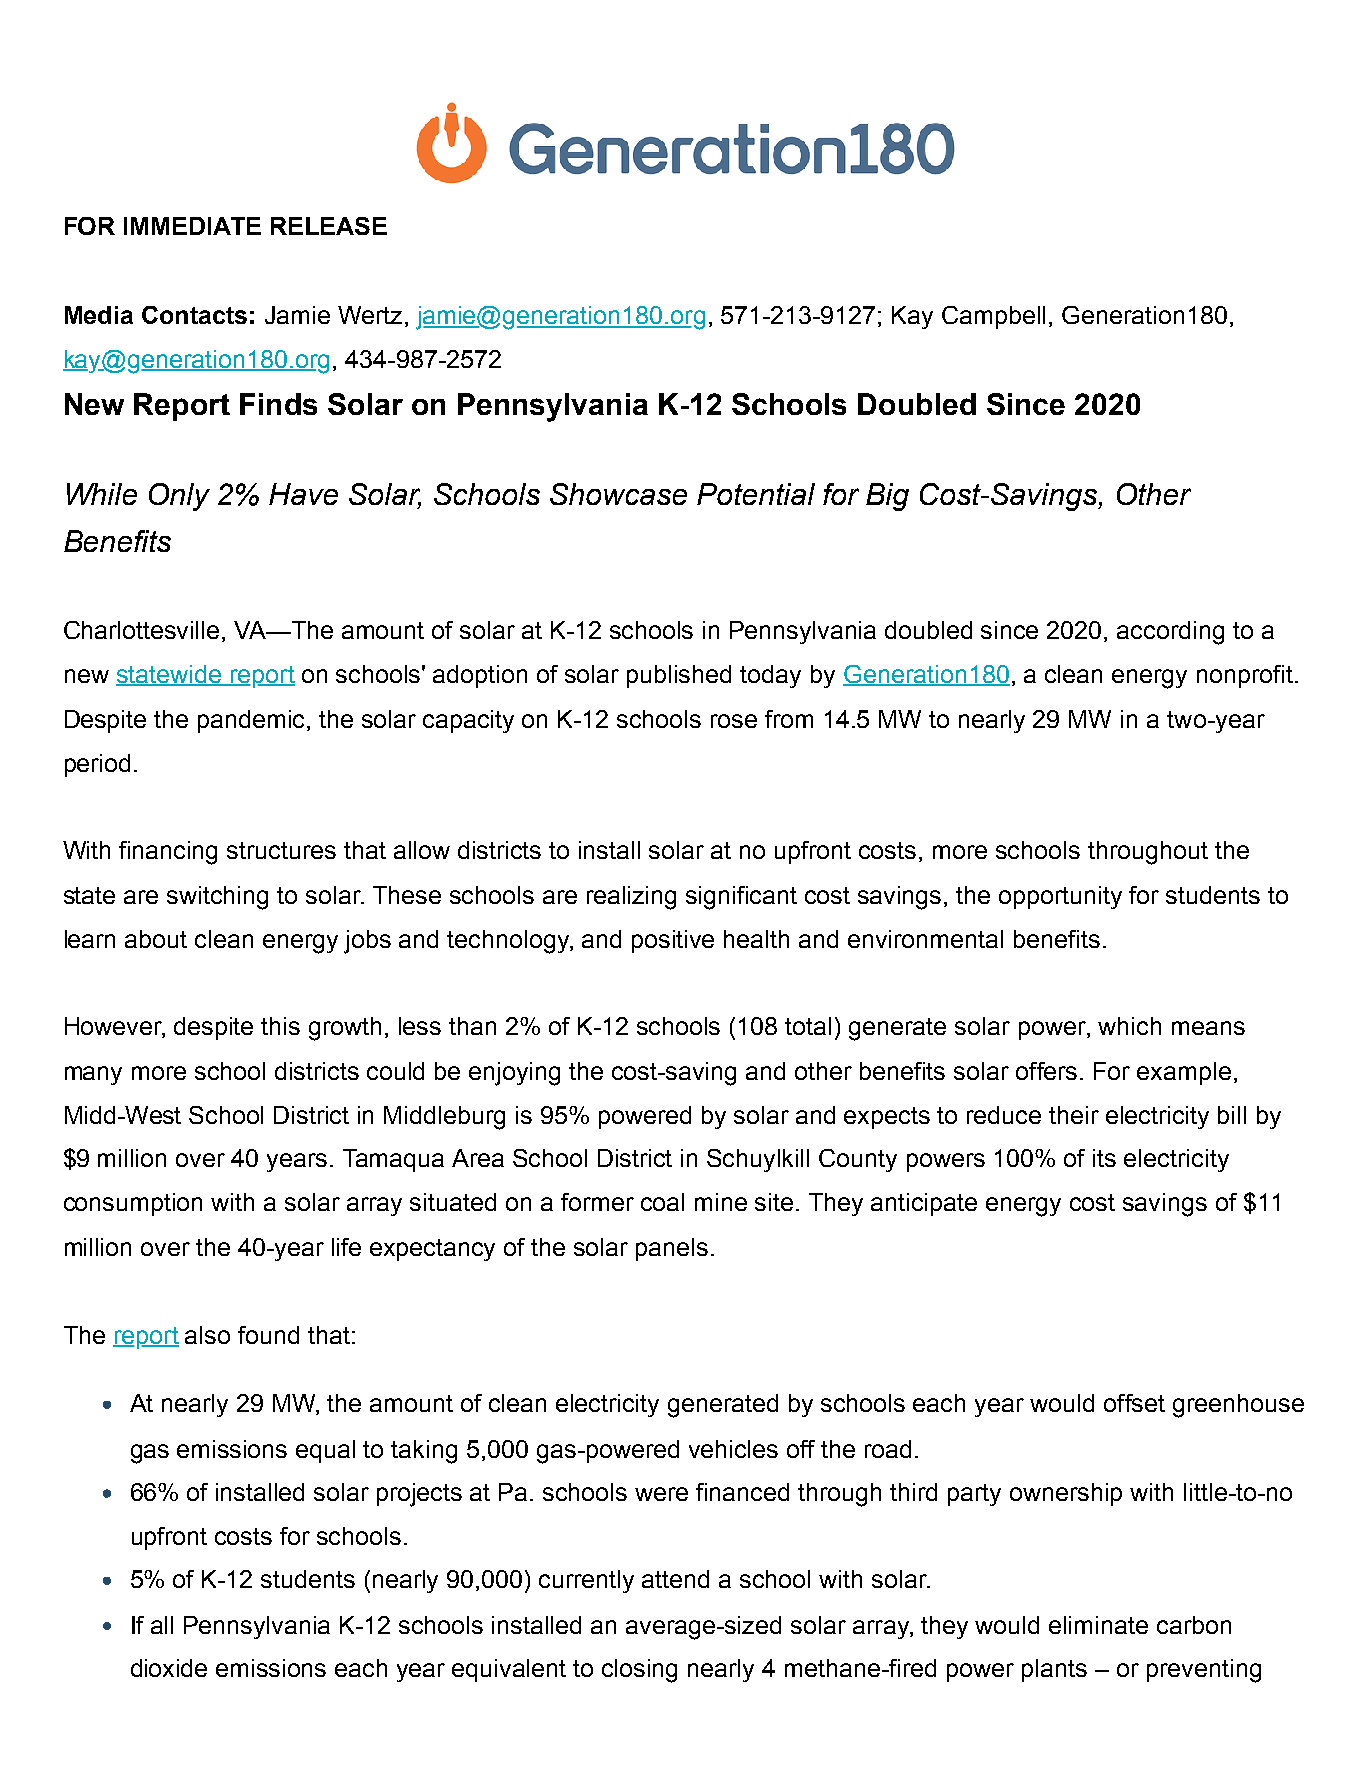 This screenshot has width=1367, height=1769. What do you see at coordinates (1098, 1625) in the screenshot?
I see `eliminate` at bounding box center [1098, 1625].
